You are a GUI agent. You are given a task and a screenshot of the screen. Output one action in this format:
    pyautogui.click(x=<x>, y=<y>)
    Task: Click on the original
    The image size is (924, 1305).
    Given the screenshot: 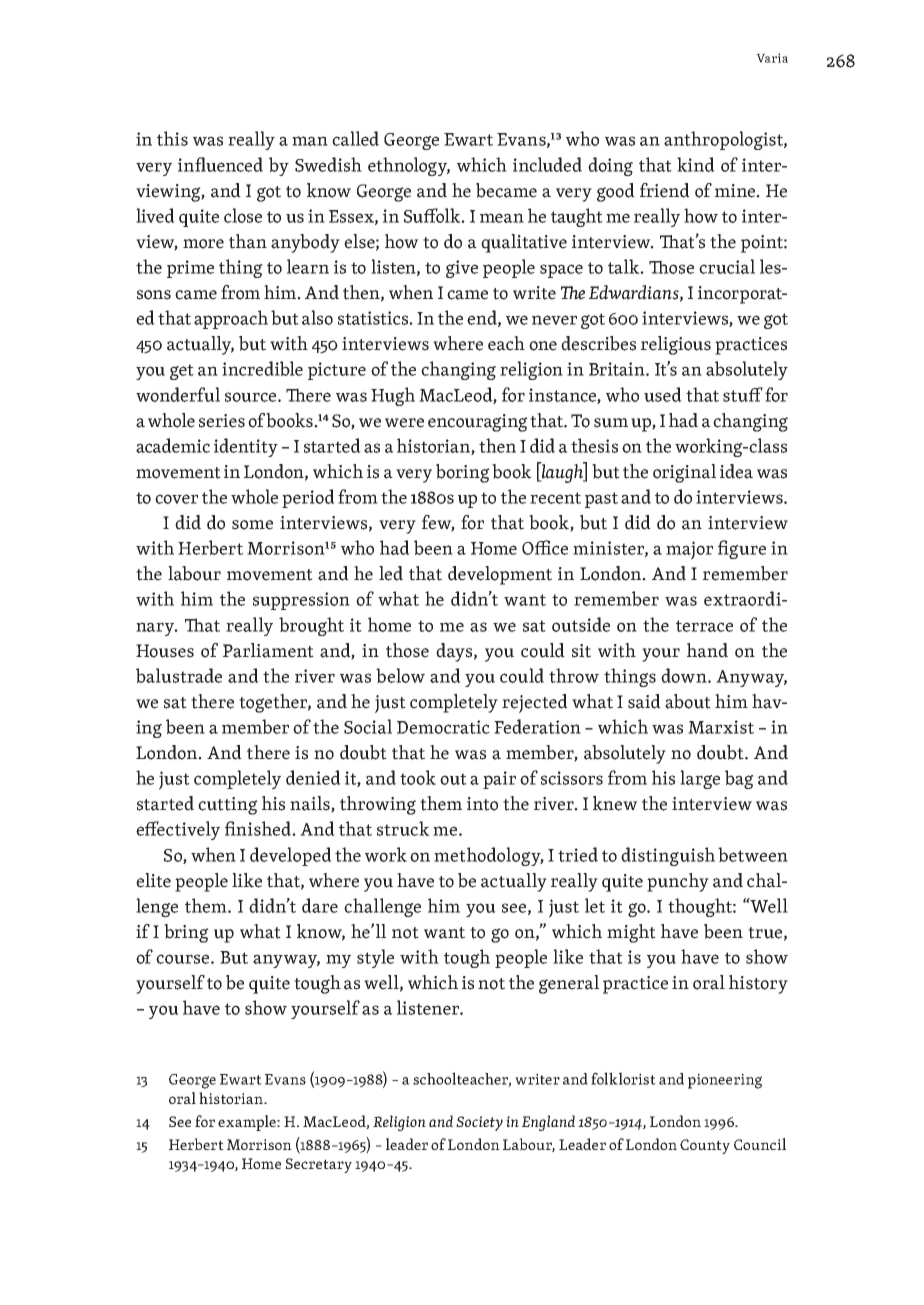 What is the action you would take?
    pyautogui.click(x=684, y=473)
